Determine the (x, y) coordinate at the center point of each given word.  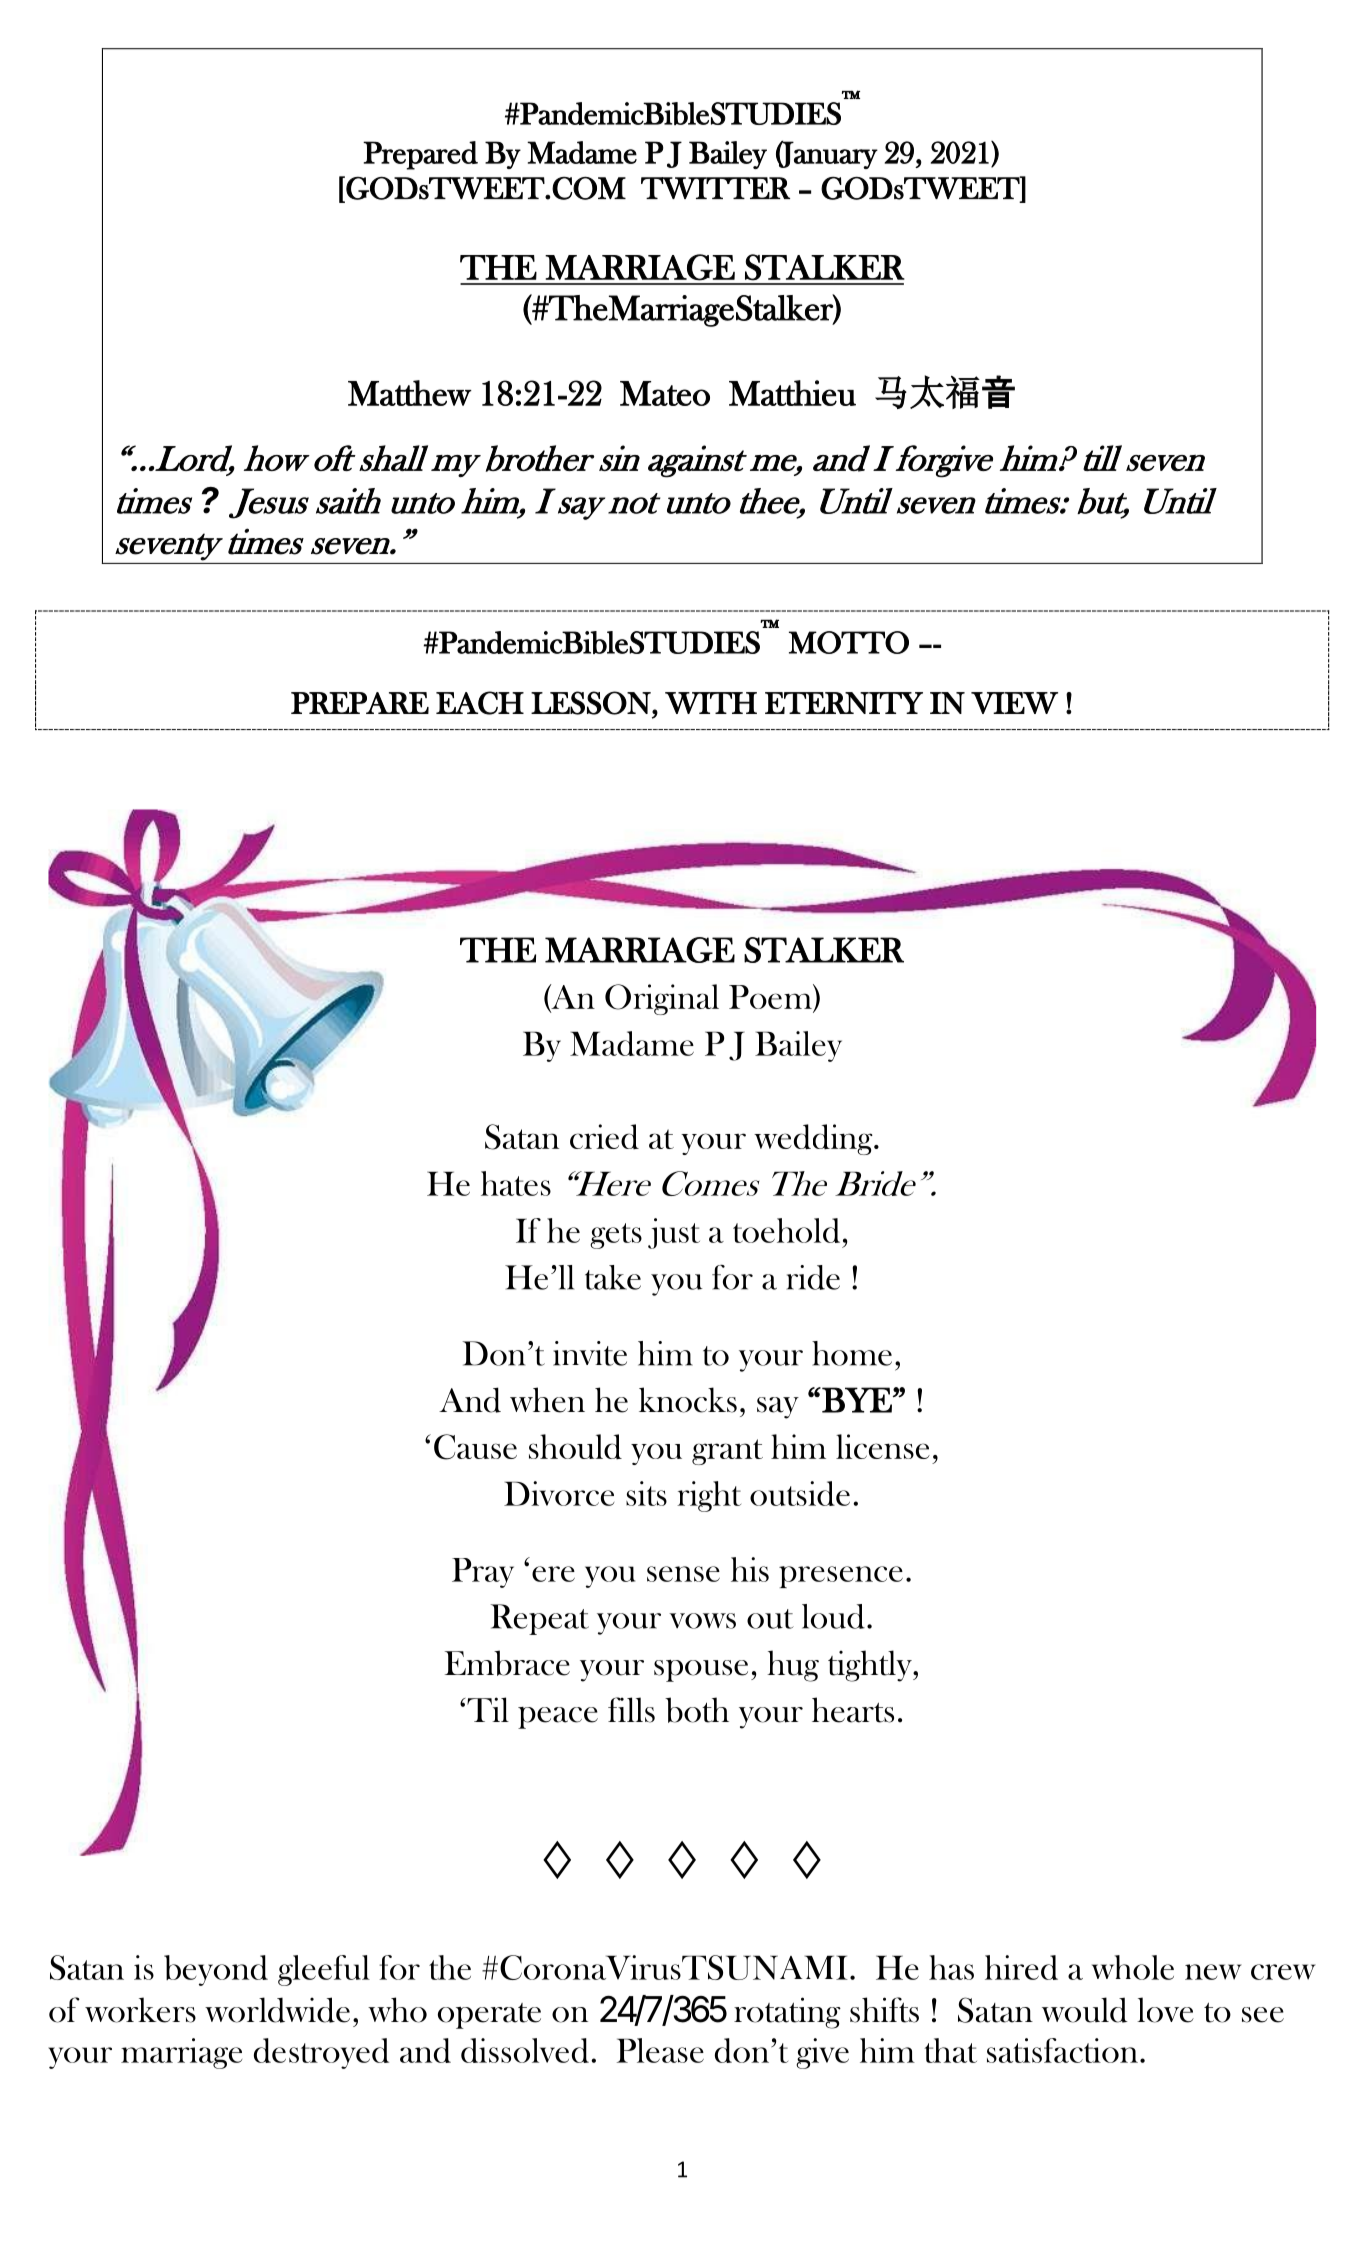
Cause (475, 1447)
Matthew (410, 393)
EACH (480, 703)
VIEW (1014, 703)
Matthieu (792, 393)
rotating (787, 2013)
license (883, 1446)
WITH (711, 703)
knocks (688, 1400)
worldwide (277, 2010)
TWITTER (715, 188)
